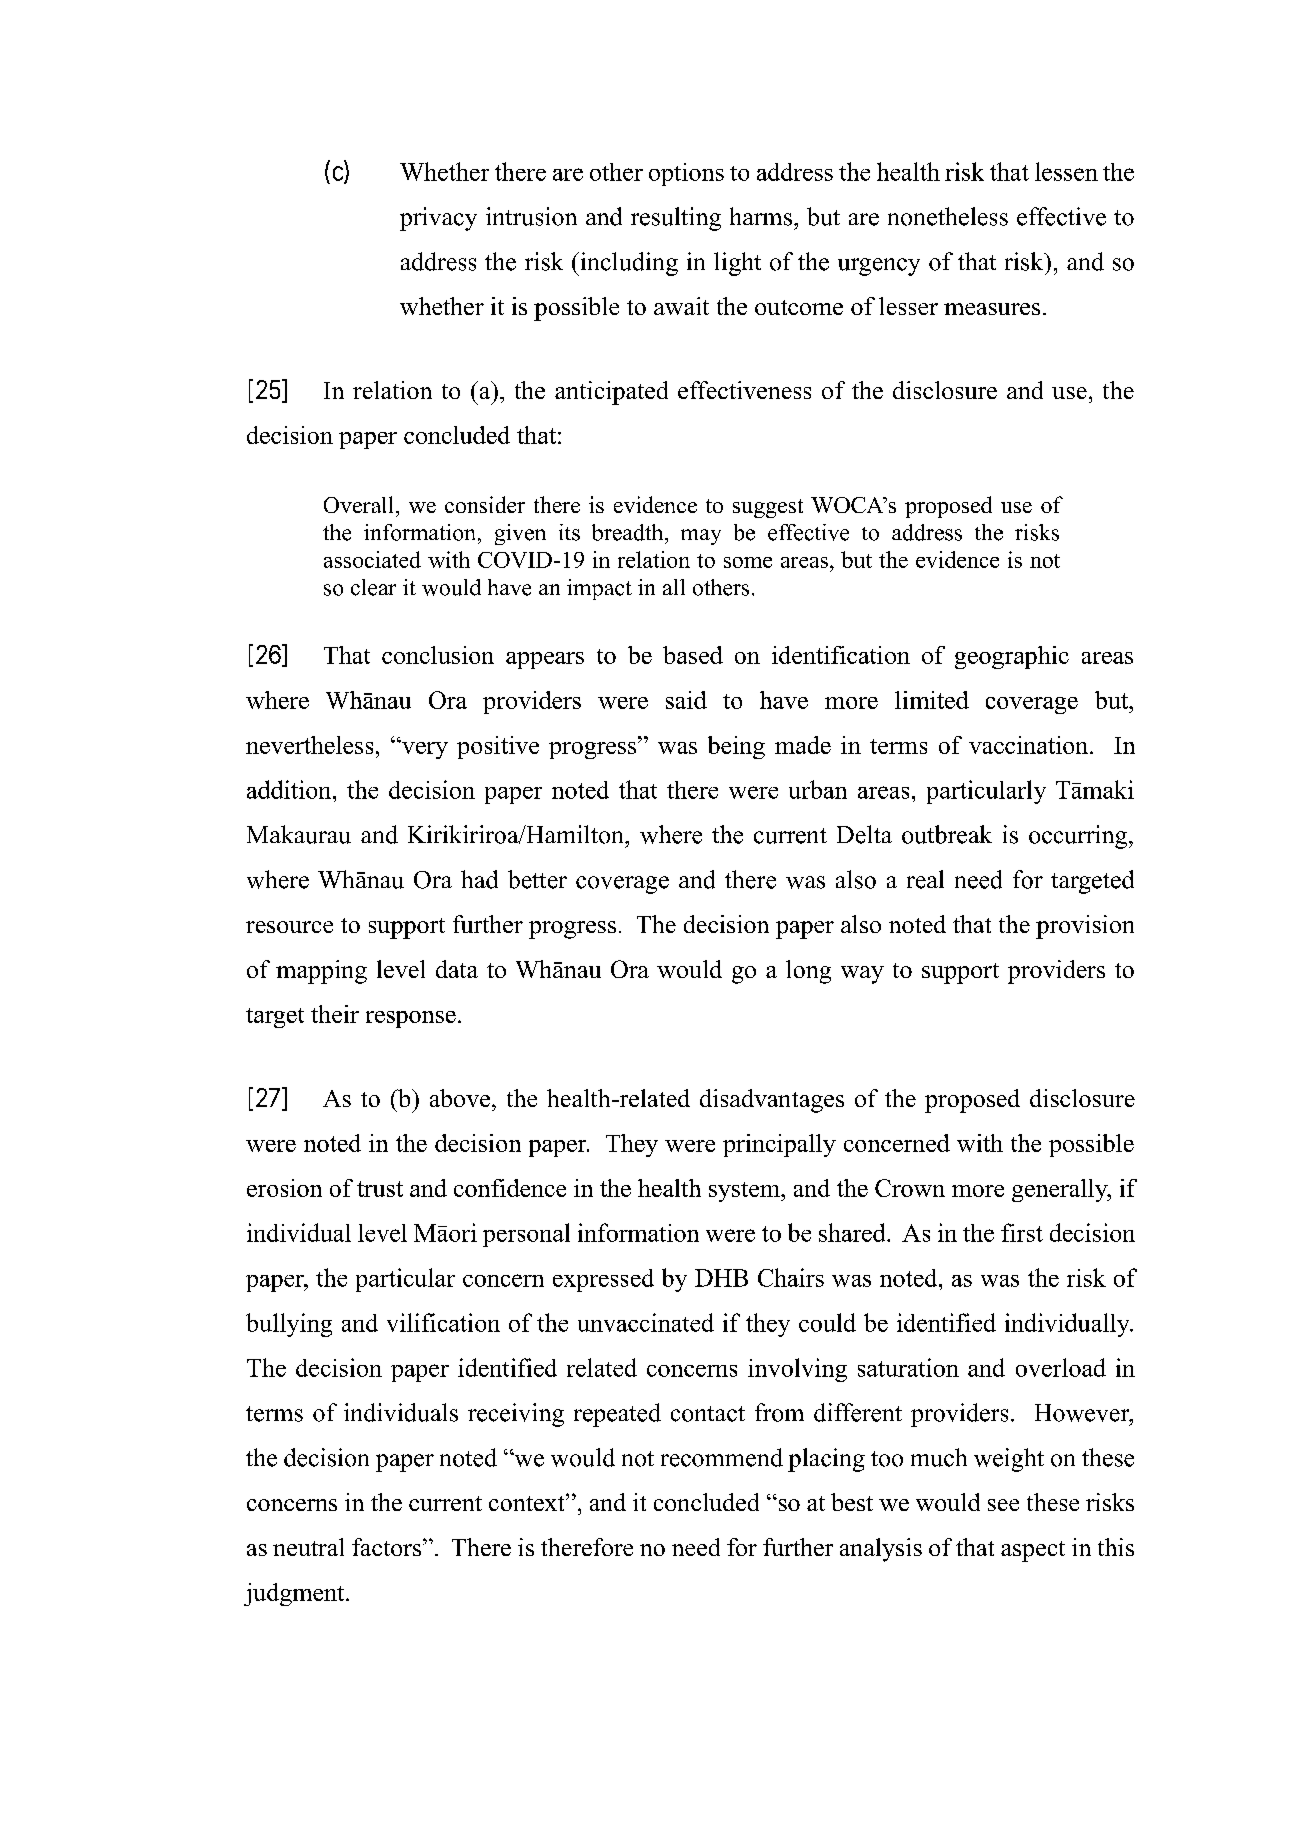 The image size is (1291, 1826). I want to click on long, so click(808, 972).
